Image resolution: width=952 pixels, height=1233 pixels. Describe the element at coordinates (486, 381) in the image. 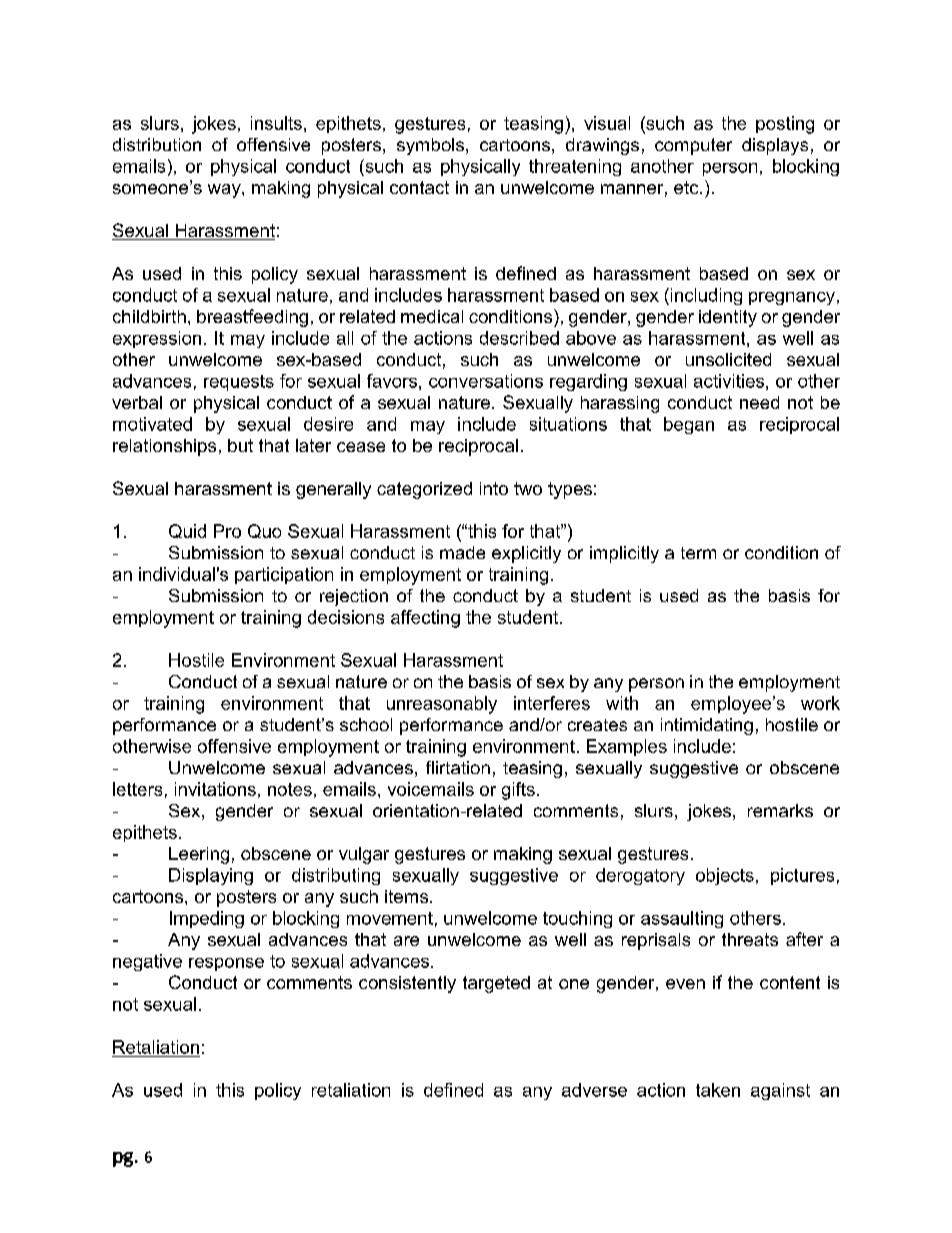

I see `conversations` at that location.
